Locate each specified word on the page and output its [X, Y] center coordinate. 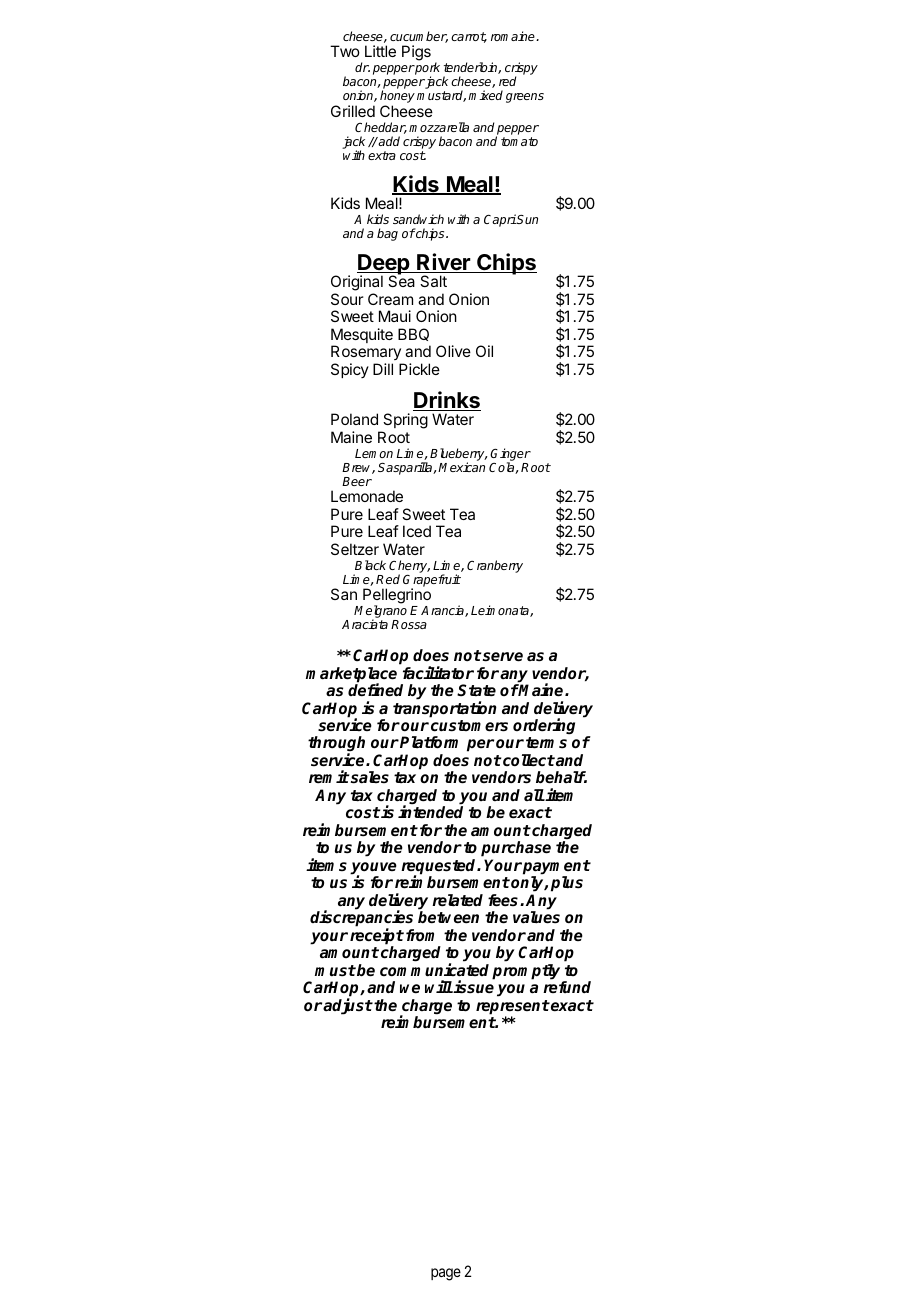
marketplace [351, 676]
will [439, 986]
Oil [484, 351]
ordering [544, 726]
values [536, 917]
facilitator [438, 673]
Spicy [350, 370]
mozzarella [439, 127]
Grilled [353, 111]
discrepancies [361, 919]
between [448, 917]
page [446, 1274]
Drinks [447, 401]
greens [525, 98]
